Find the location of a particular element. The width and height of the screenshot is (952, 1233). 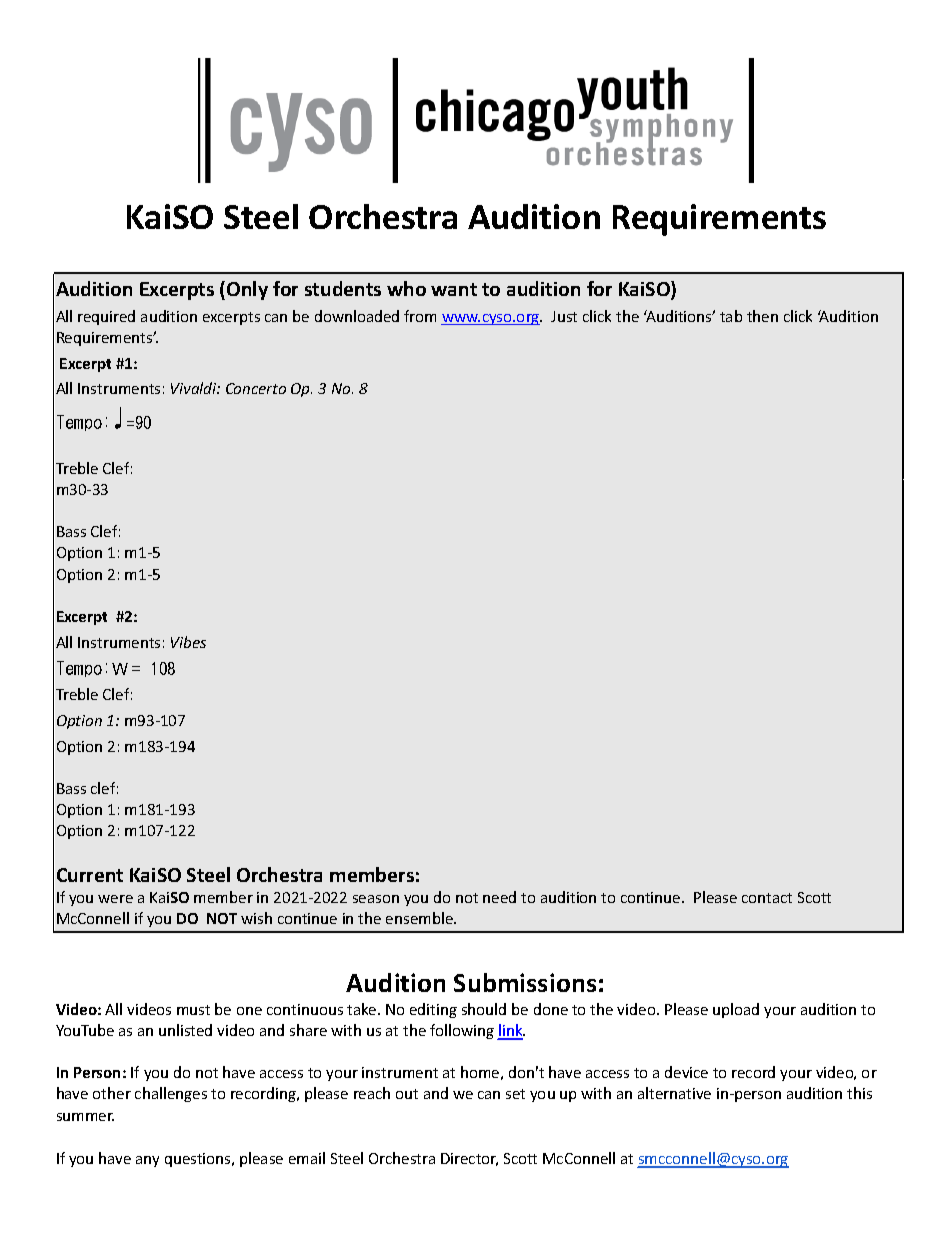

then is located at coordinates (762, 316).
